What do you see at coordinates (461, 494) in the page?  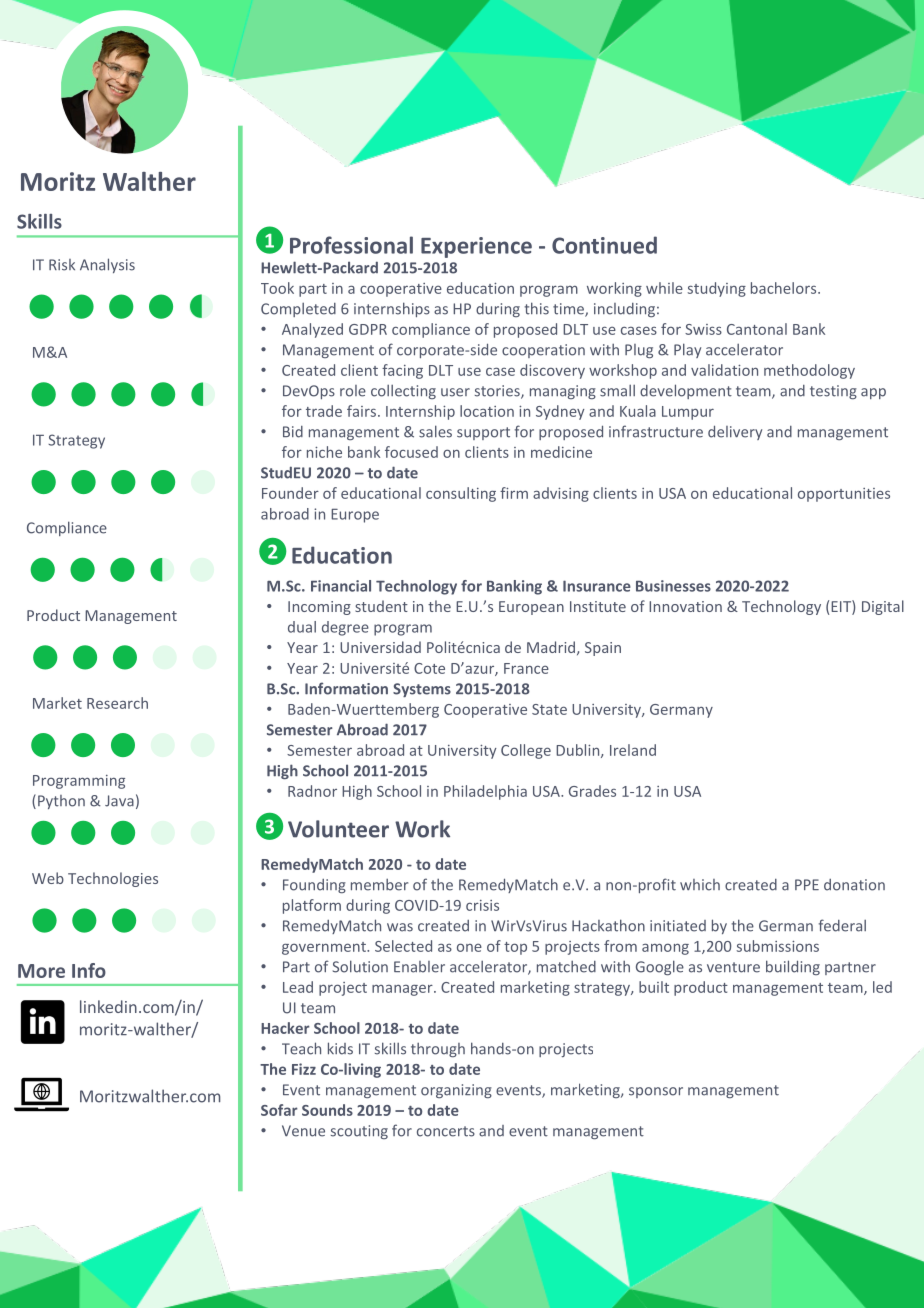 I see `consulting` at bounding box center [461, 494].
